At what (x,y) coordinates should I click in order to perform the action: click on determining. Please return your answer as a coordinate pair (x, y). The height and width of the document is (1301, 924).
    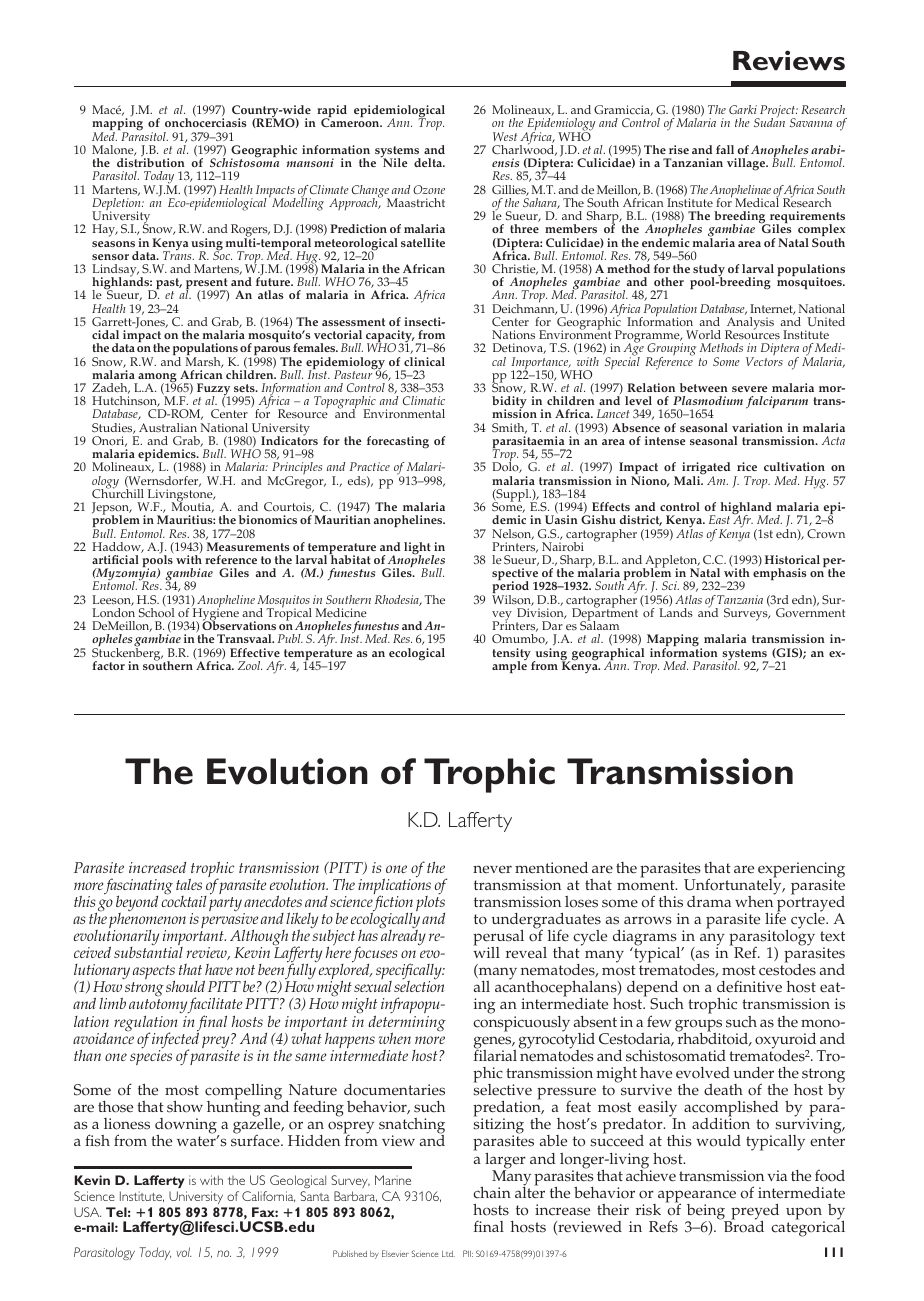
    Looking at the image, I should click on (407, 1024).
